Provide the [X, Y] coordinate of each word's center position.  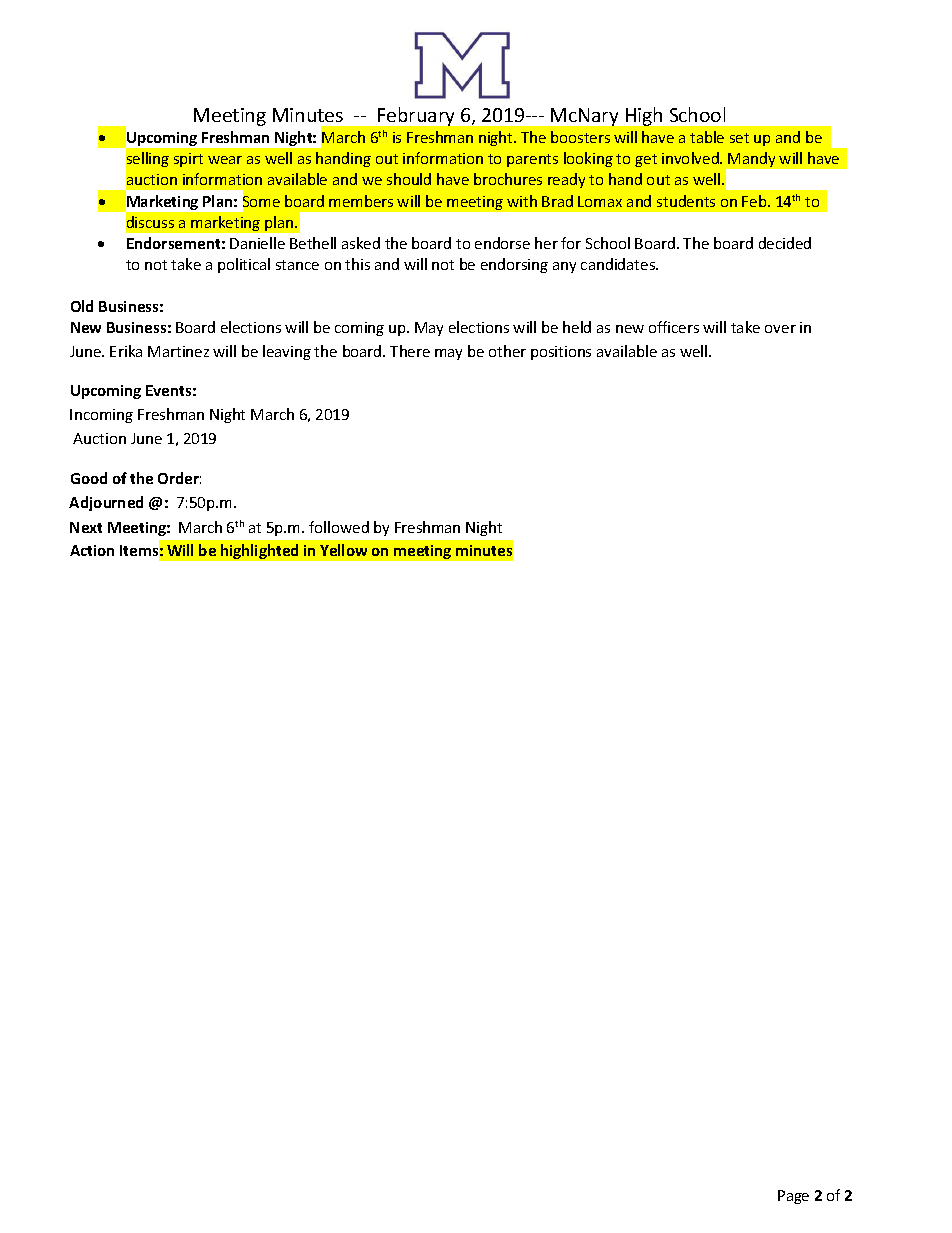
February [416, 116]
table [707, 137]
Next [86, 527]
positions [561, 353]
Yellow [343, 550]
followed [339, 527]
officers [674, 327]
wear [225, 160]
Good [89, 478]
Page [793, 1197]
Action [92, 550]
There [410, 351]
